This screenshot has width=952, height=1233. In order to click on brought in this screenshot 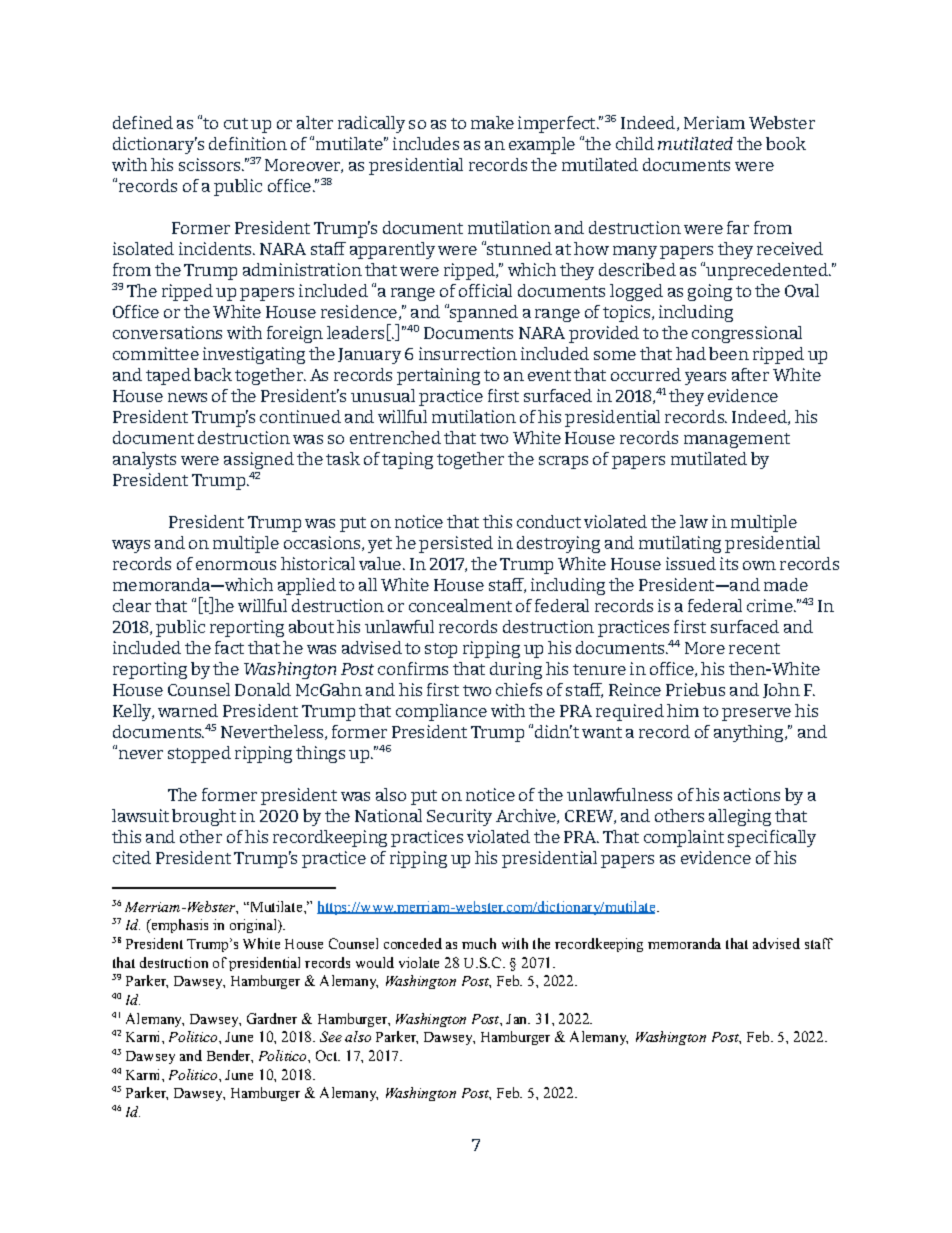, I will do `click(204, 817)`.
